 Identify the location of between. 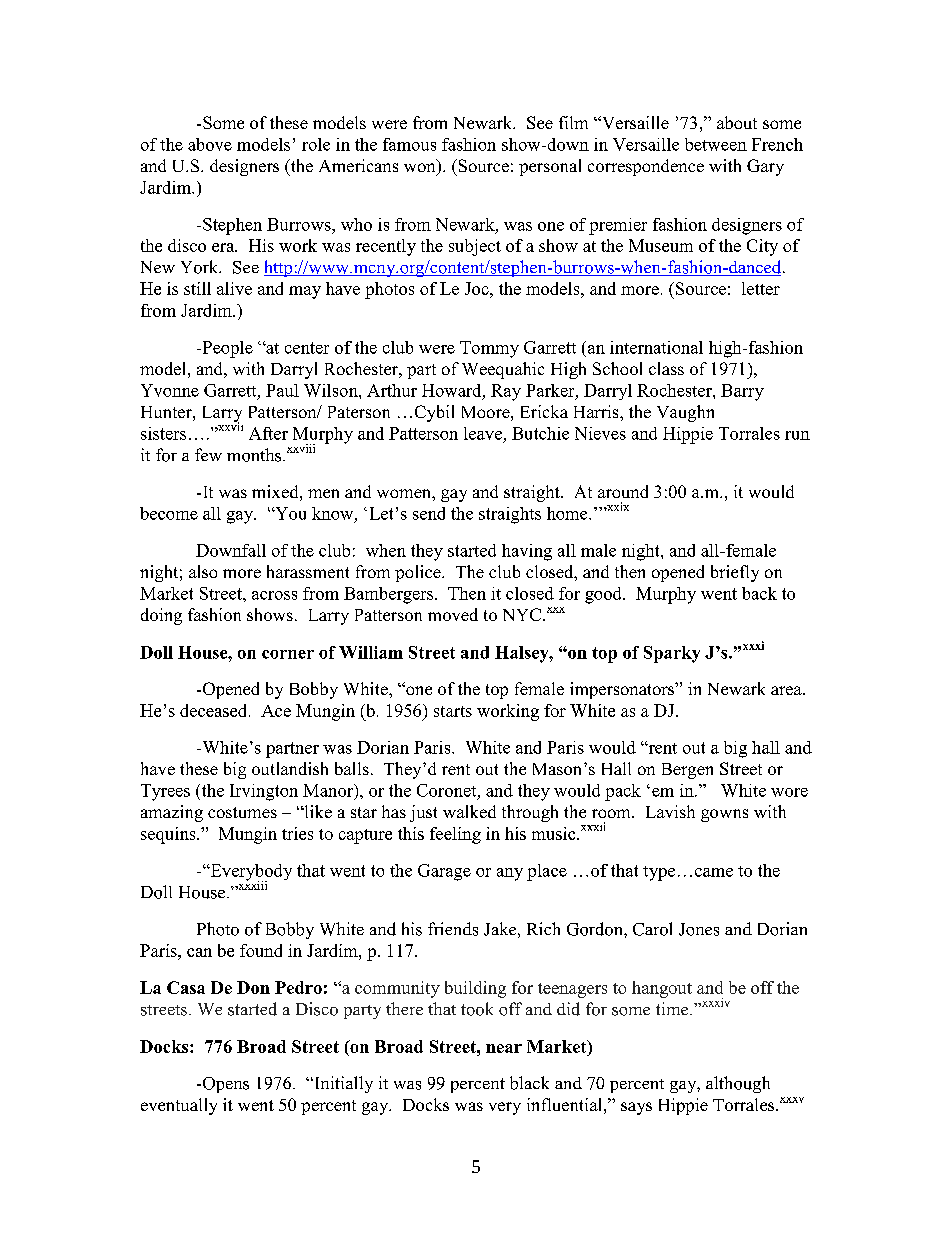
(716, 144).
